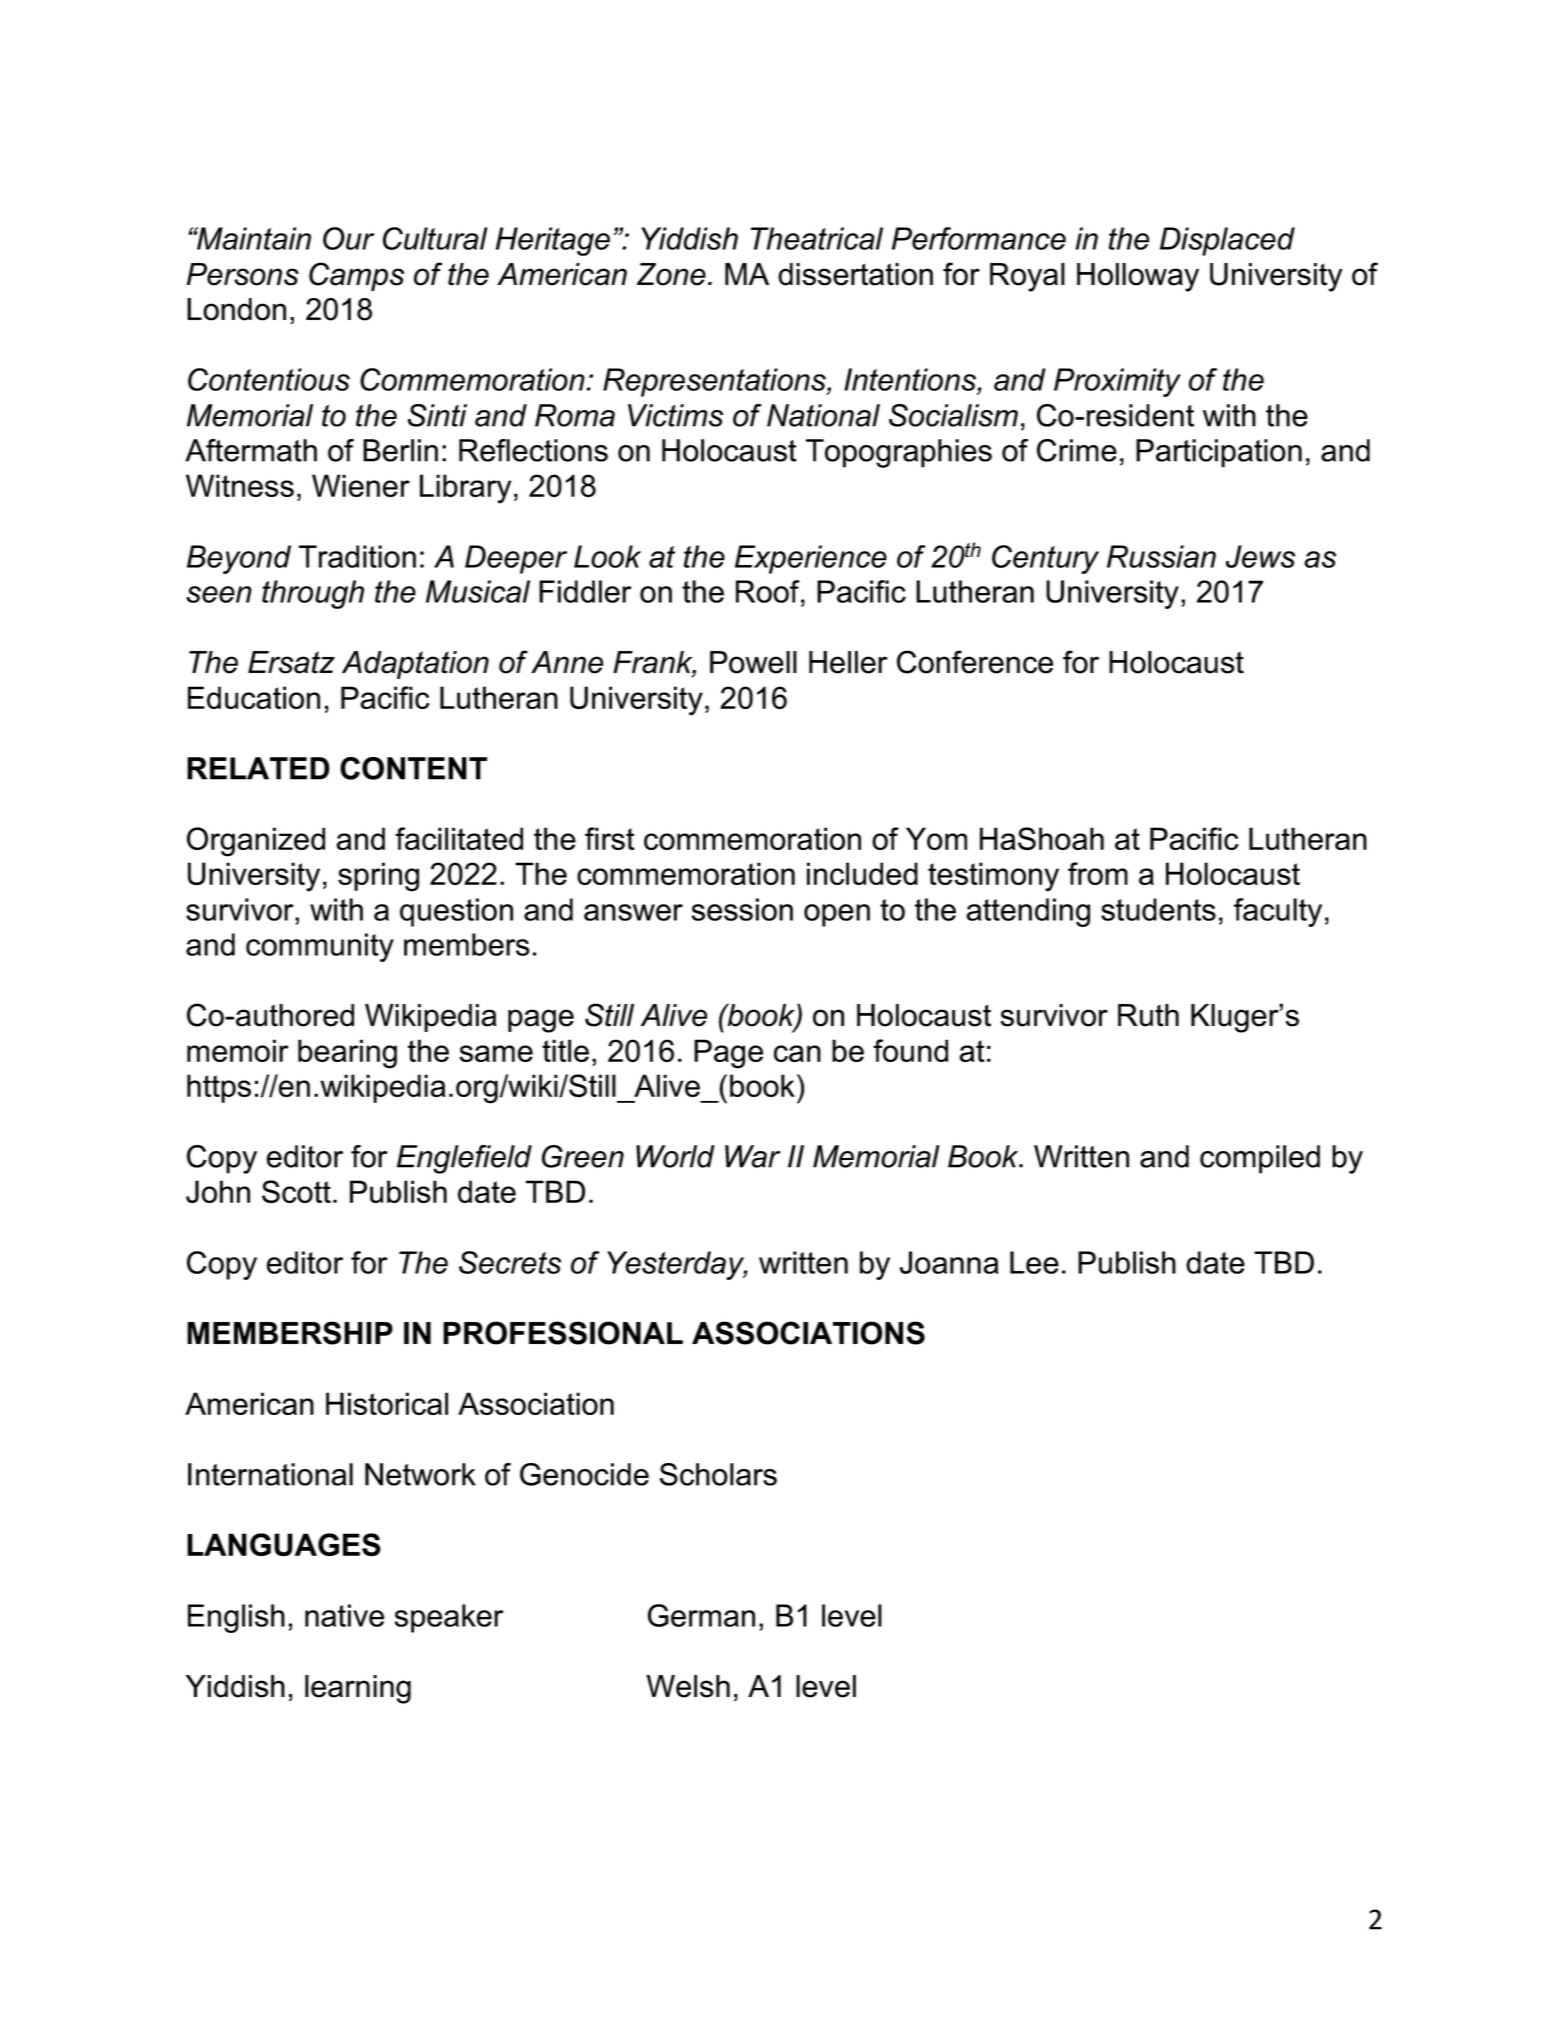  I want to click on Camps, so click(356, 276).
